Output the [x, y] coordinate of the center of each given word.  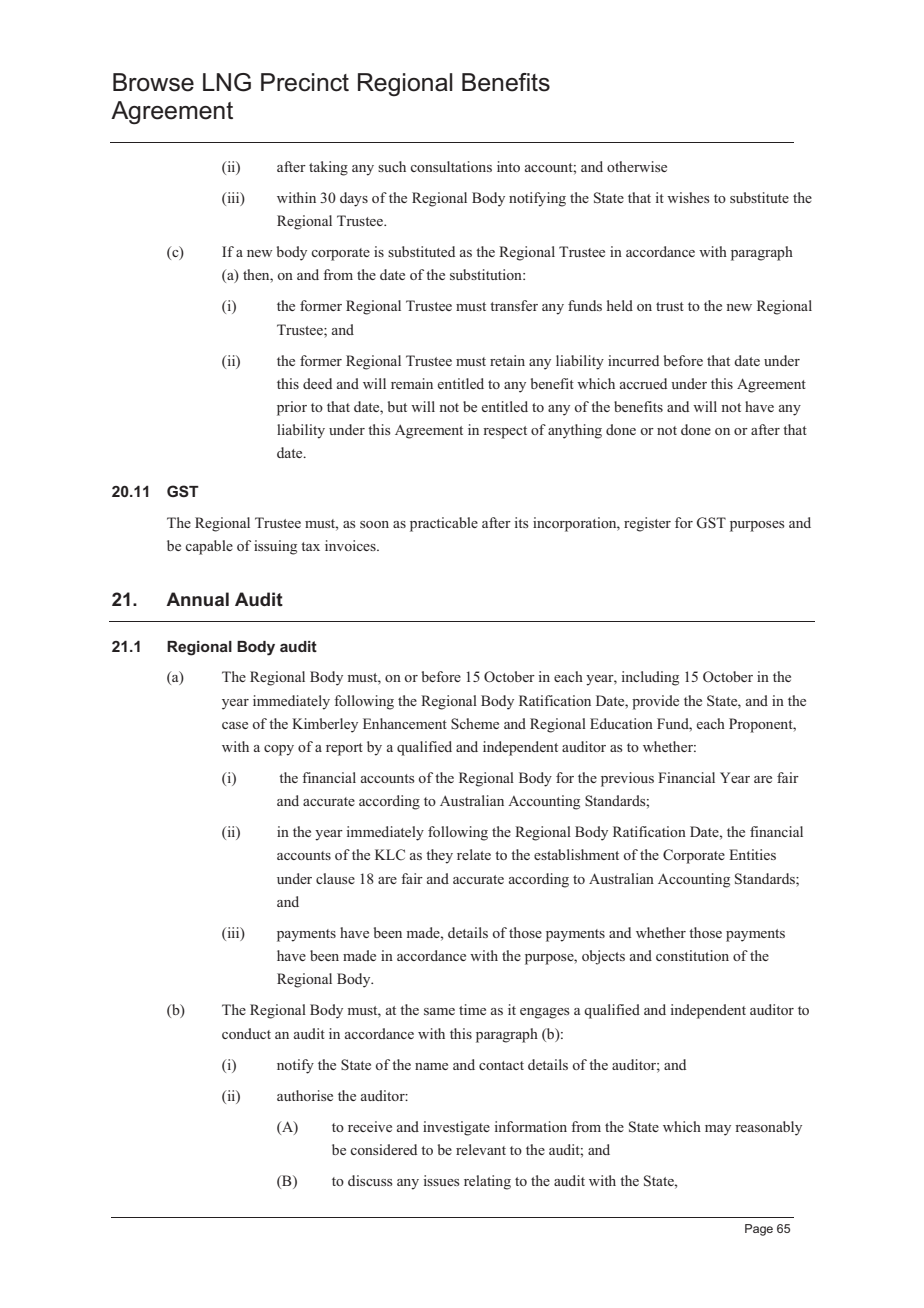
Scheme [475, 723]
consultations [451, 166]
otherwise [637, 166]
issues [442, 1180]
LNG [227, 82]
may [718, 1130]
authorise [305, 1095]
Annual [197, 599]
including [650, 678]
